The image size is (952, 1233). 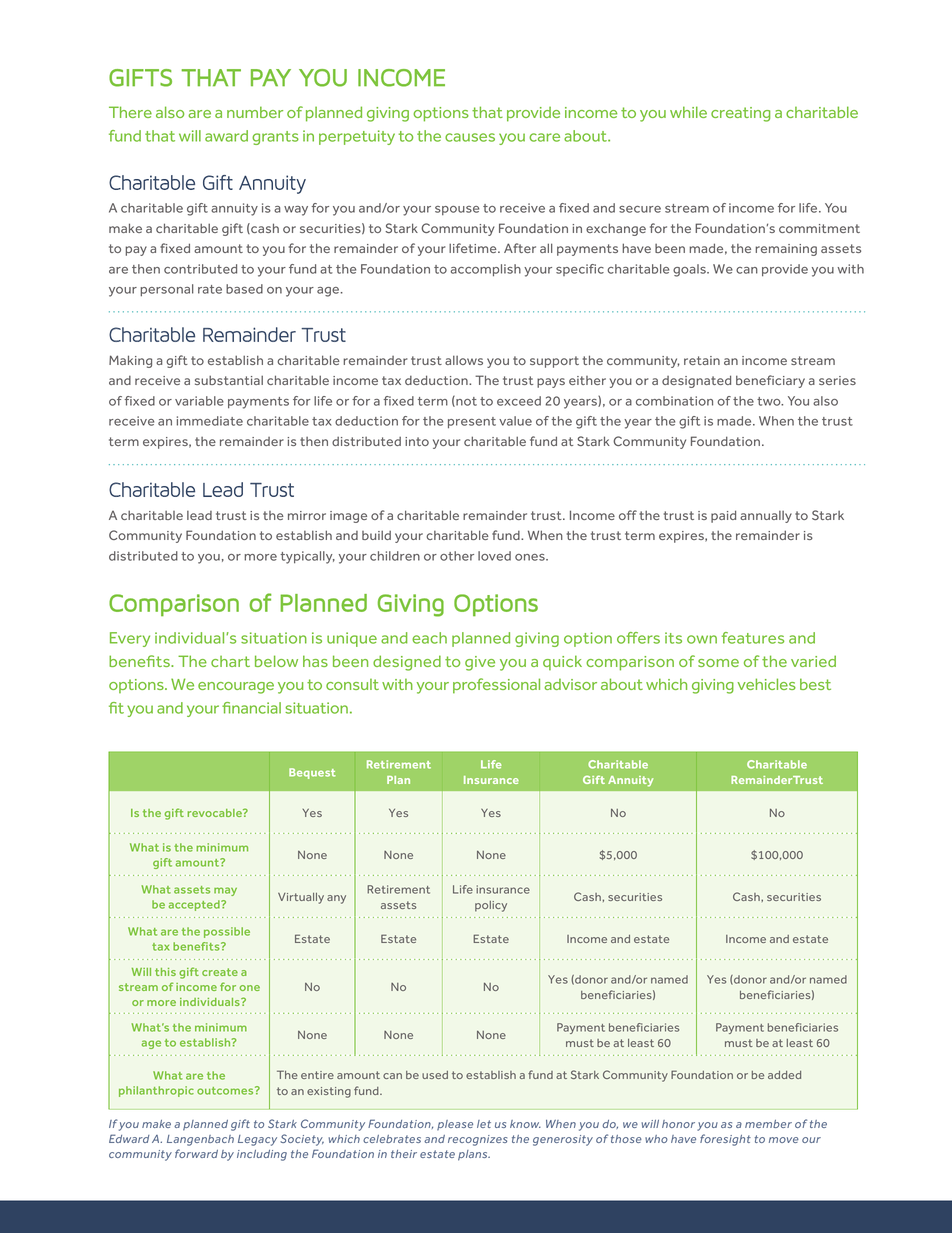 I want to click on forward, so click(x=196, y=1153).
